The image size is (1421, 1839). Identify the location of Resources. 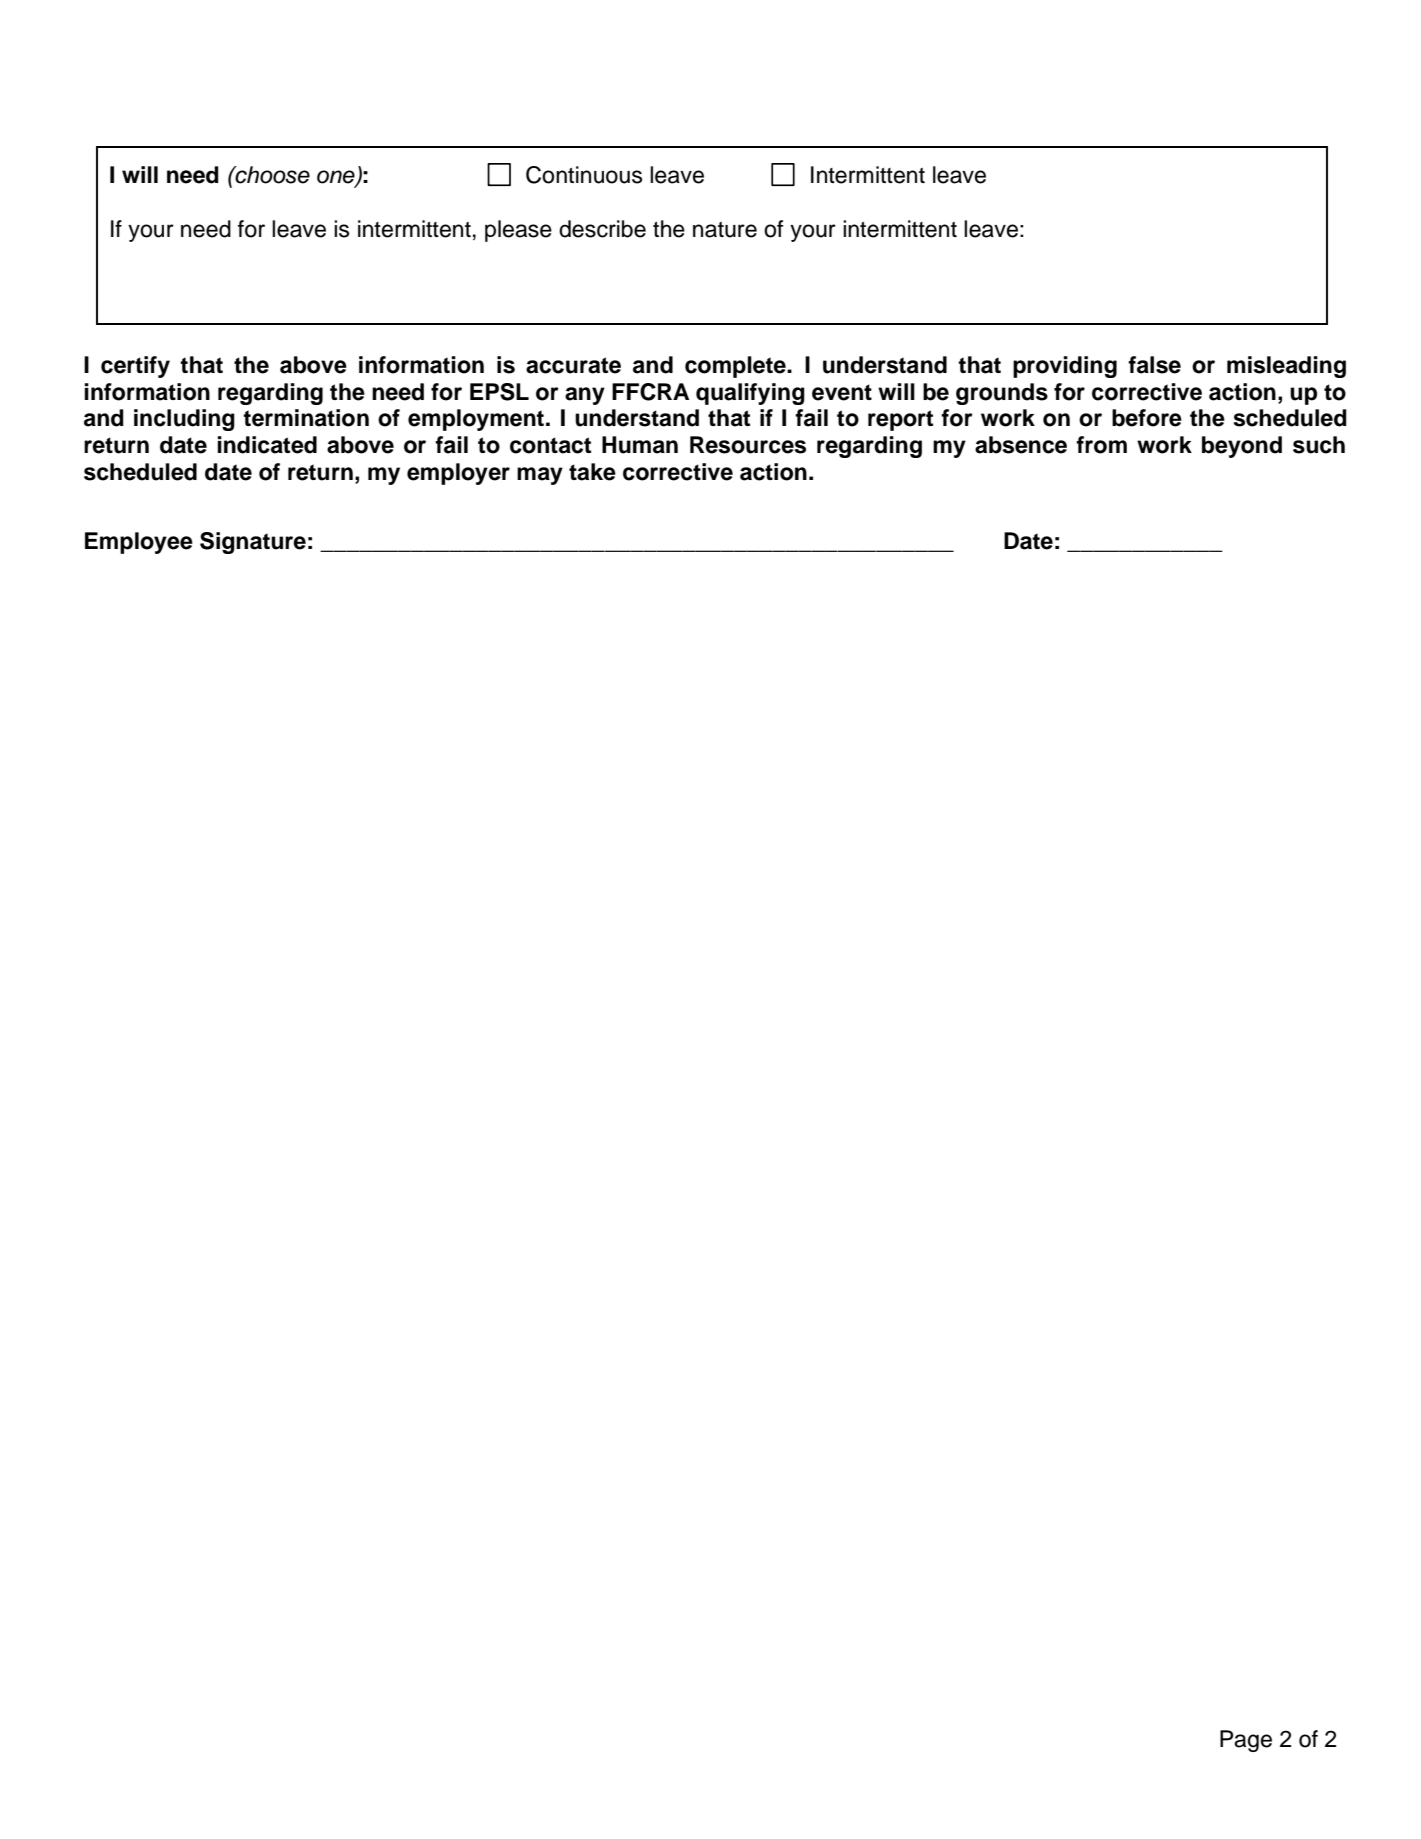
(748, 445).
